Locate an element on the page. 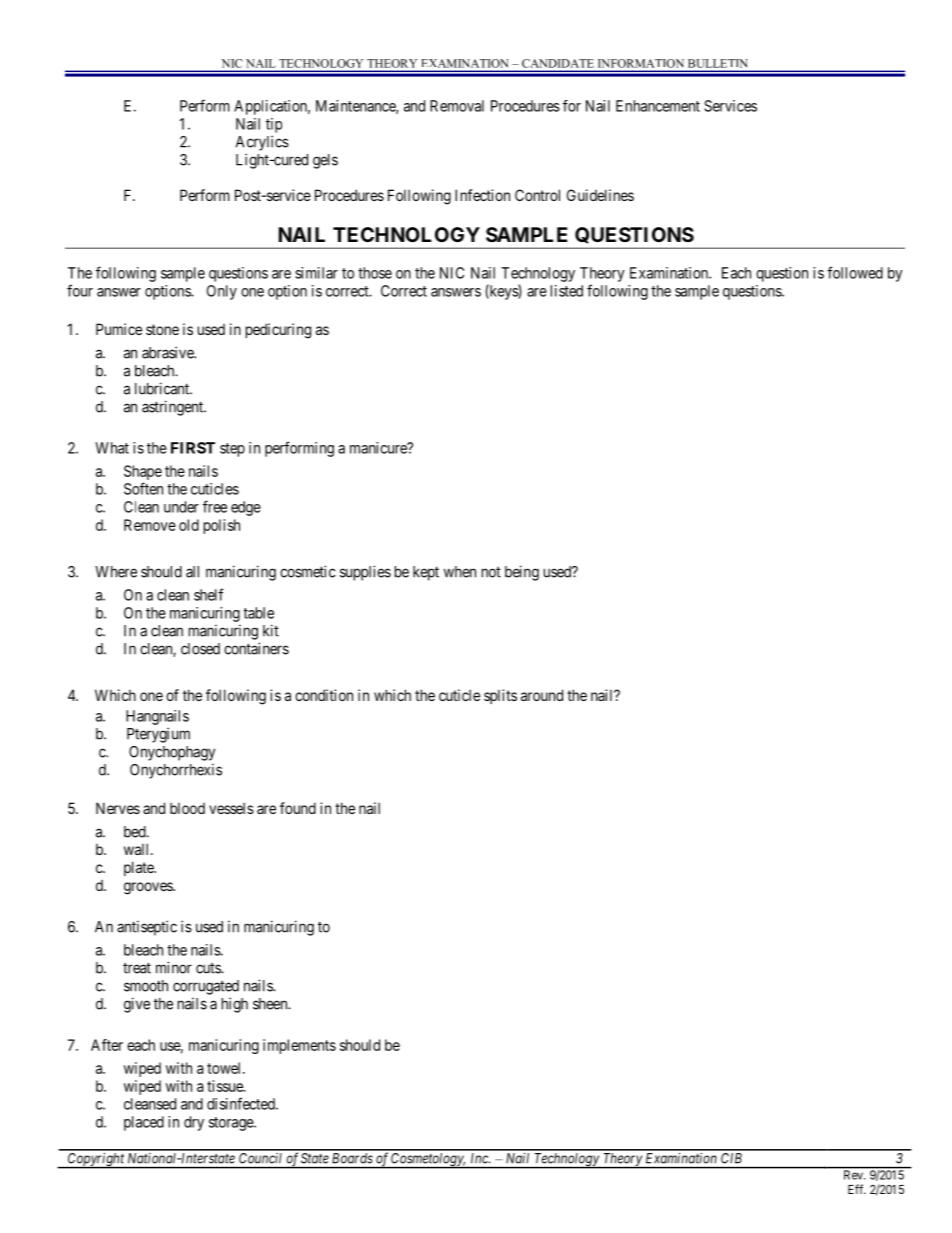 The image size is (952, 1233). listed is located at coordinates (567, 291).
